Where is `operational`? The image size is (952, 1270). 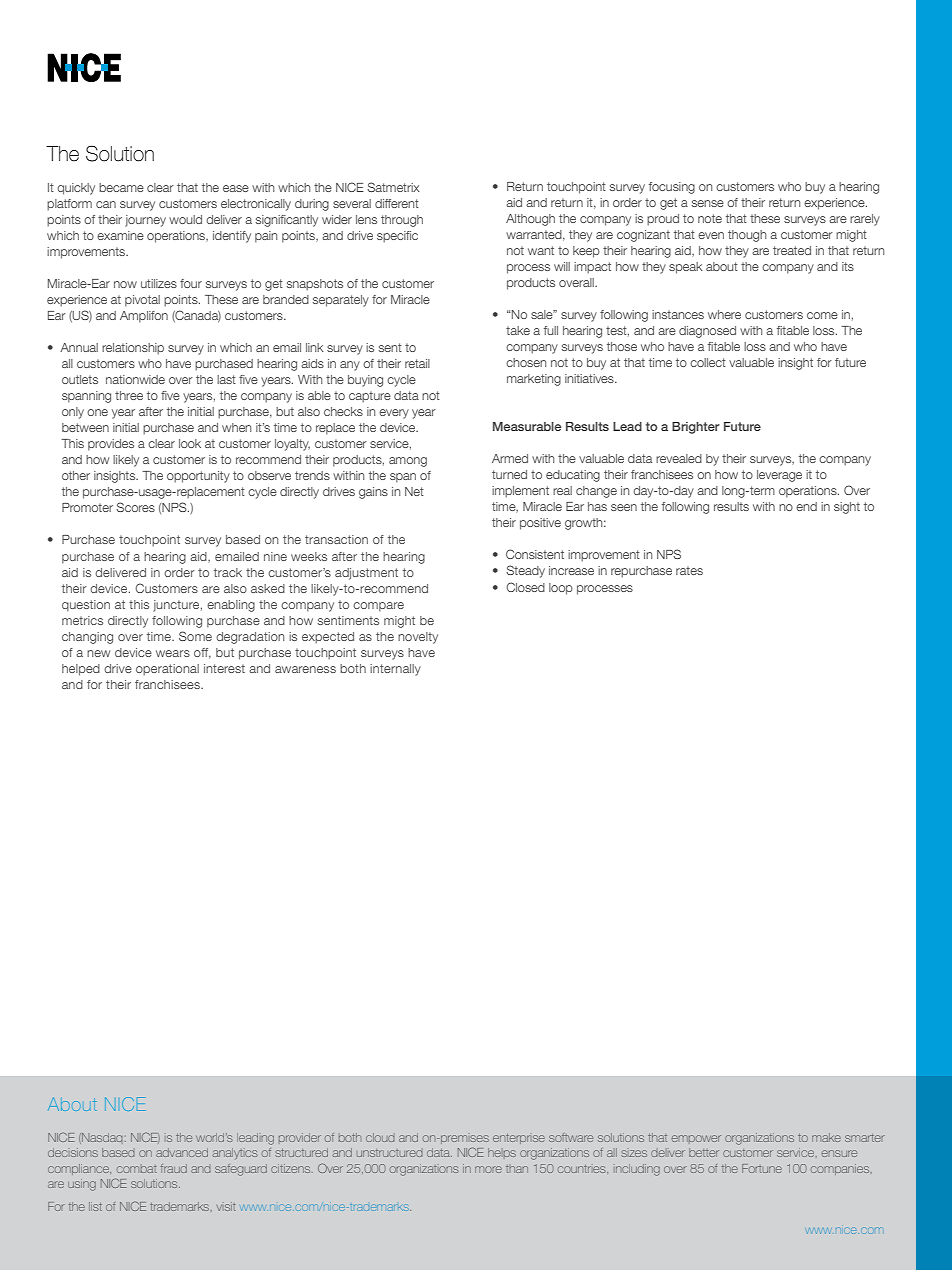
operational is located at coordinates (167, 670).
